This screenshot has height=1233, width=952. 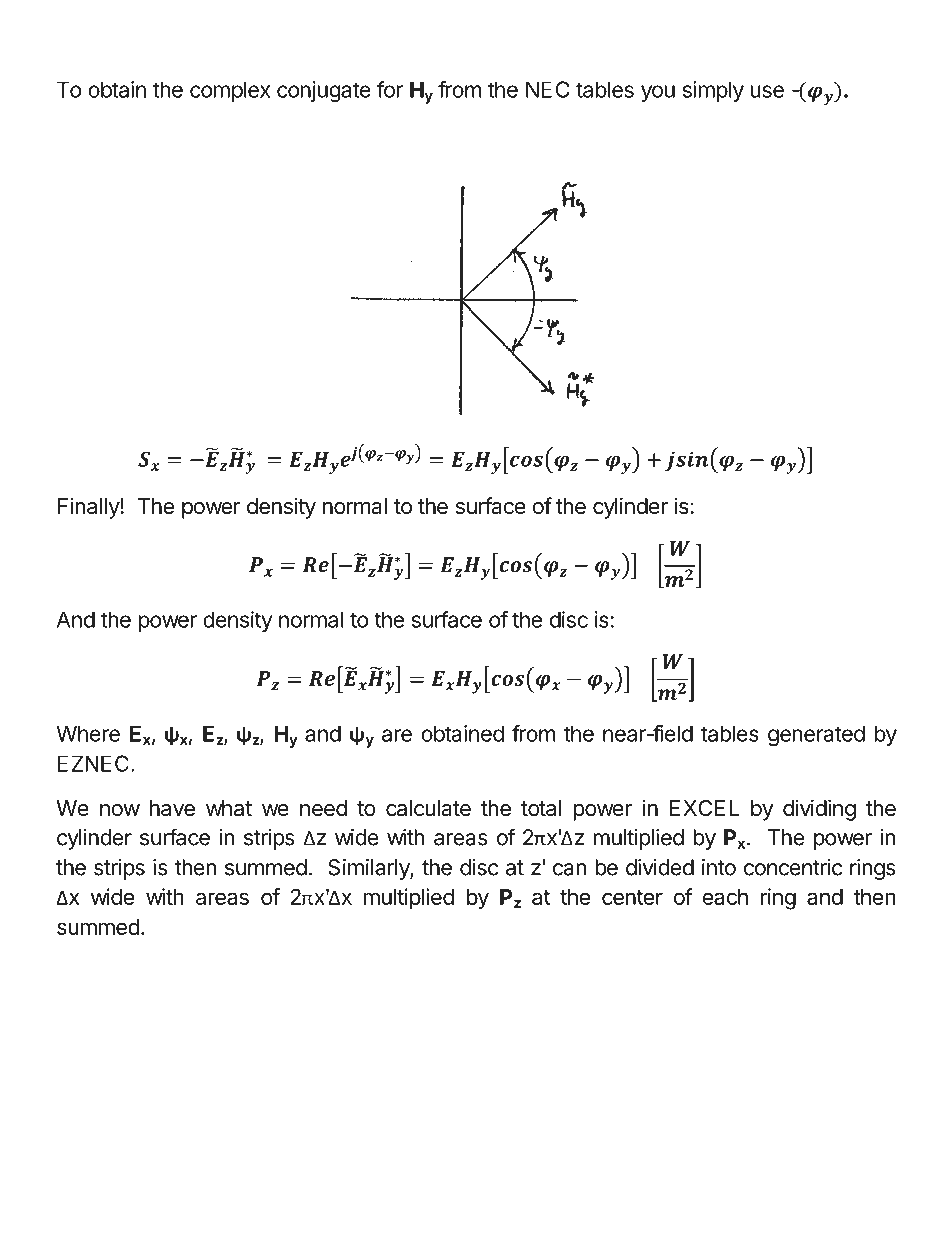 I want to click on calculate, so click(x=428, y=808).
